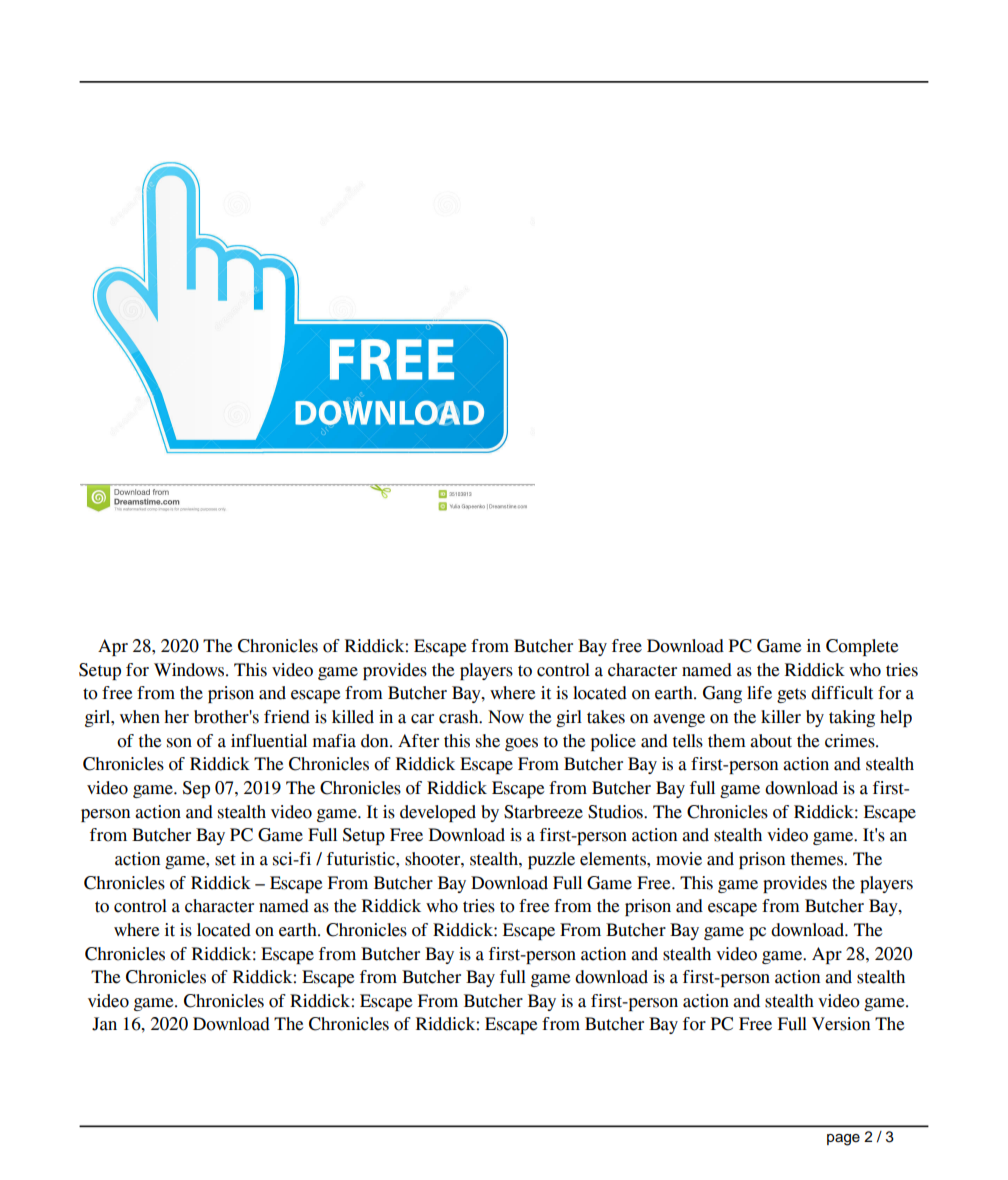  I want to click on Now, so click(506, 717).
